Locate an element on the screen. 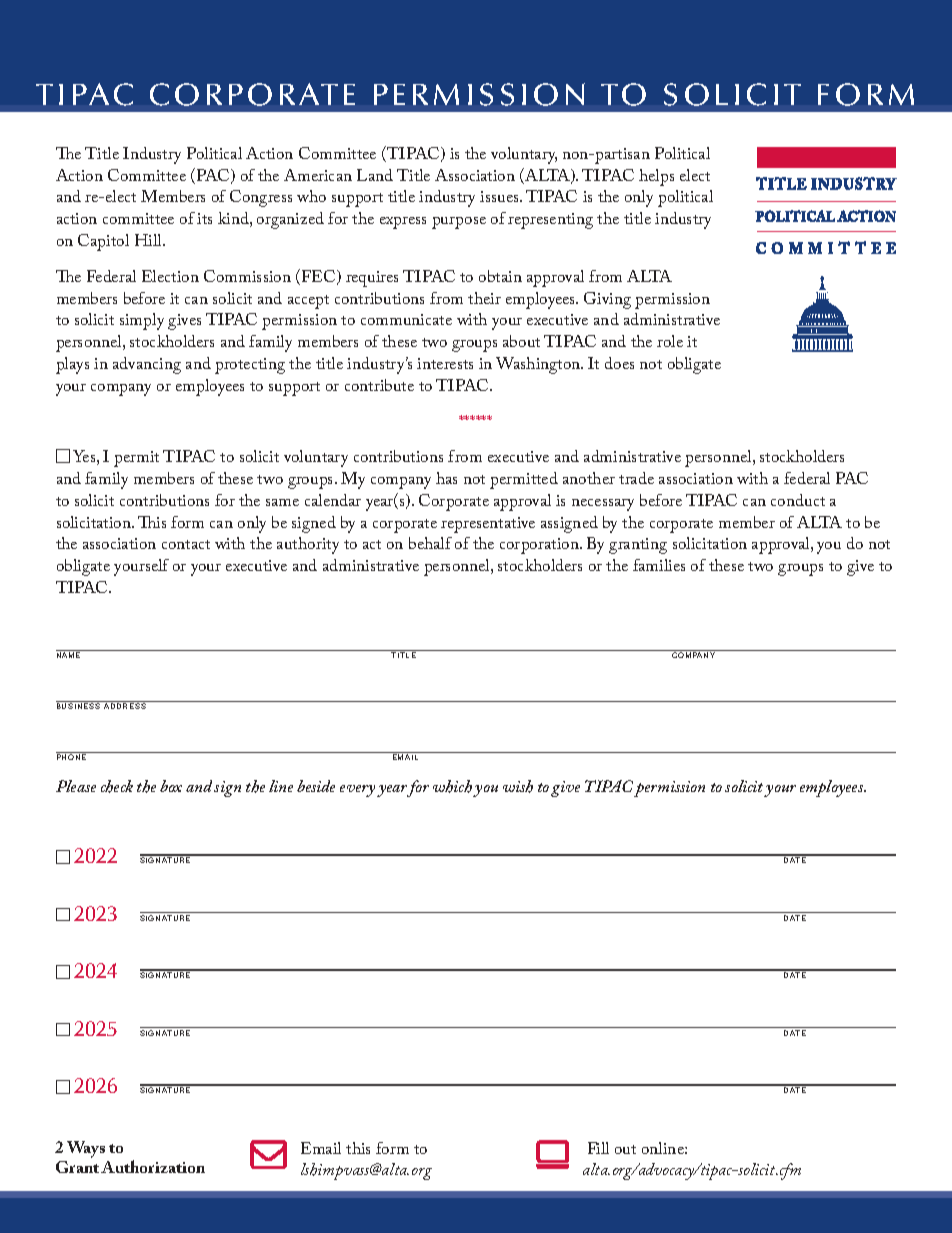  helps is located at coordinates (656, 177).
